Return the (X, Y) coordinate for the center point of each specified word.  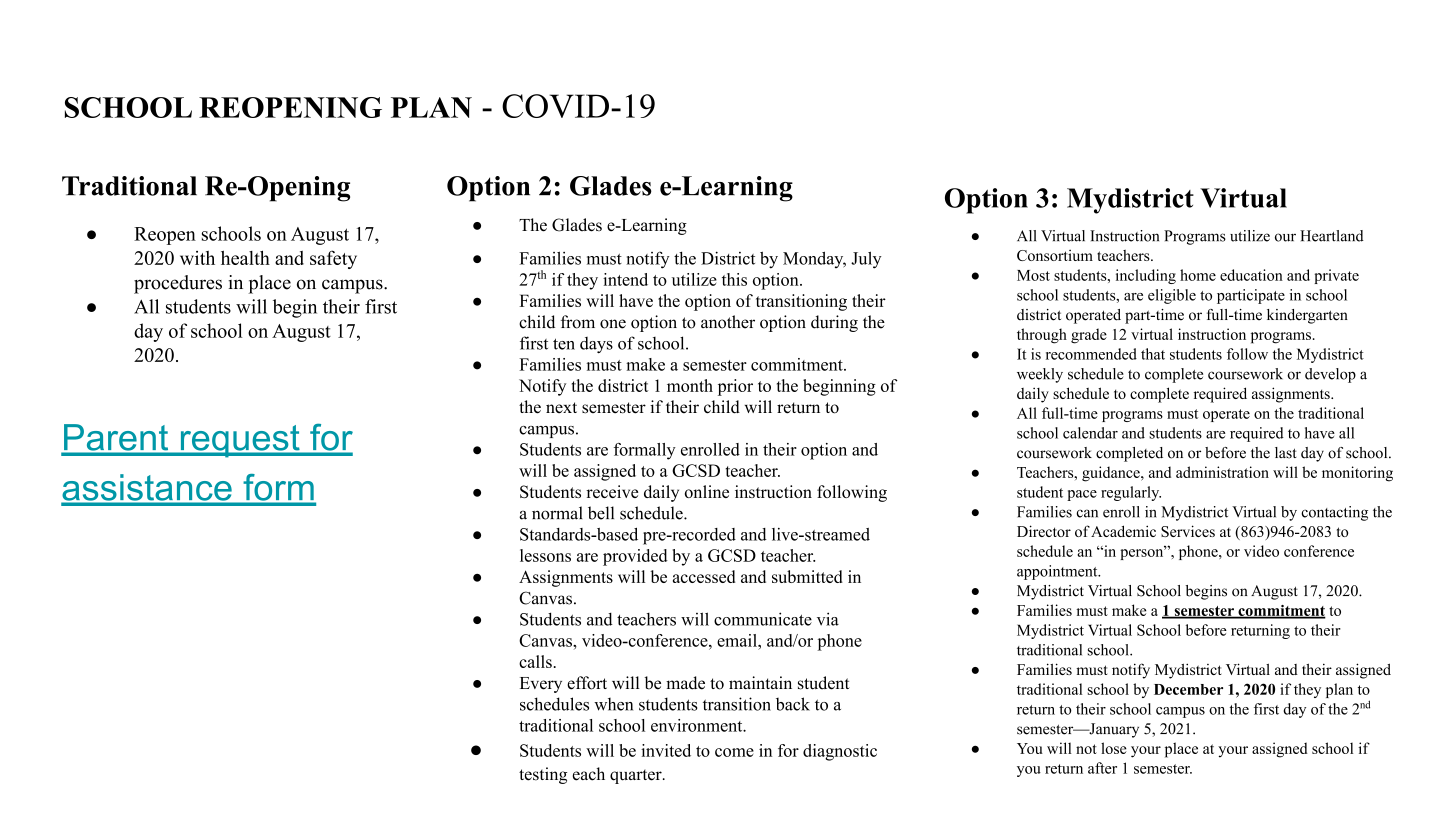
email (738, 640)
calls (535, 661)
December (1188, 689)
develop (1330, 375)
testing (543, 775)
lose (1114, 748)
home (1198, 275)
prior (735, 387)
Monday (814, 259)
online (707, 491)
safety (333, 259)
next (561, 408)
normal (557, 513)
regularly (1131, 493)
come (734, 752)
